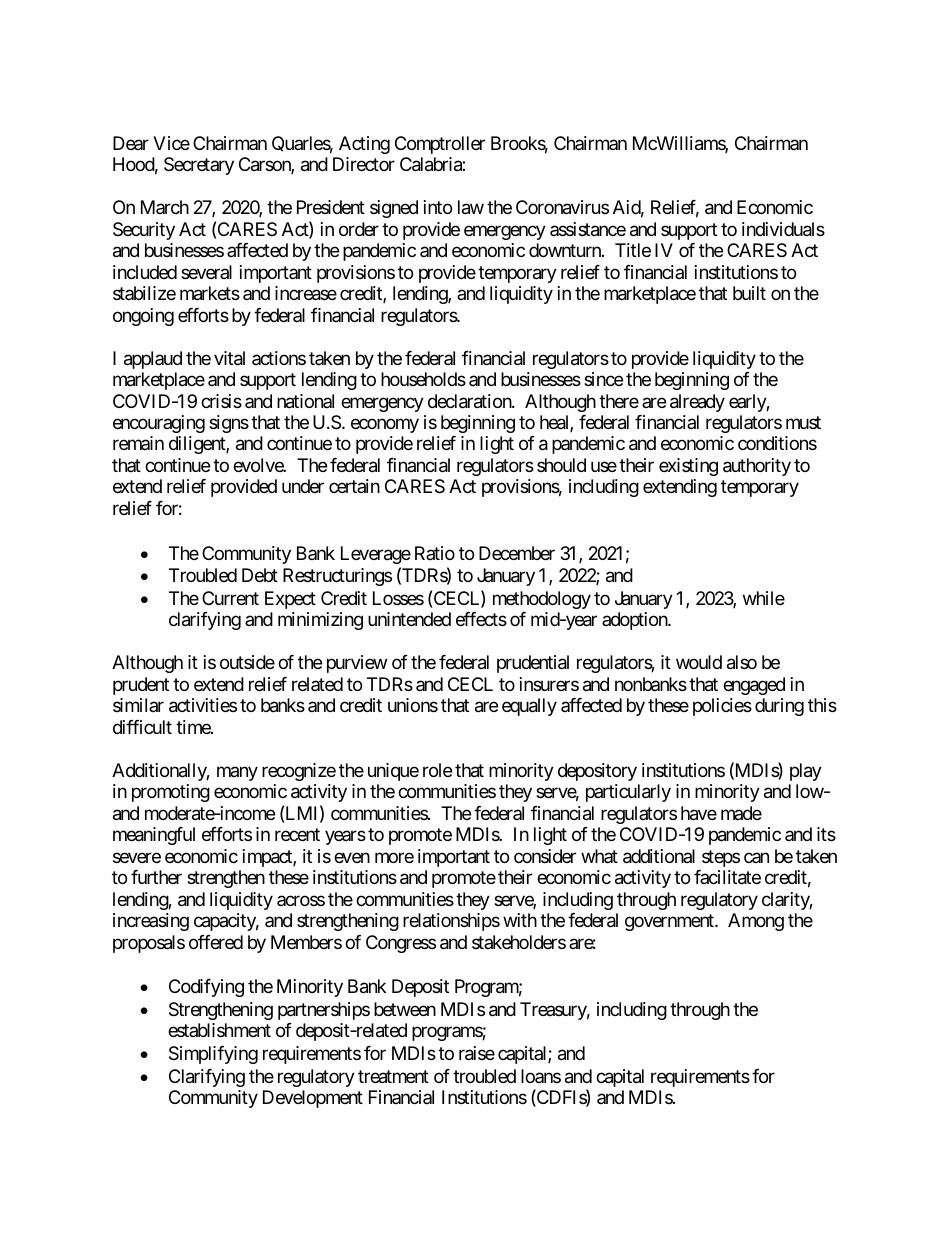 This screenshot has width=952, height=1233. What do you see at coordinates (423, 379) in the screenshot?
I see `households` at bounding box center [423, 379].
